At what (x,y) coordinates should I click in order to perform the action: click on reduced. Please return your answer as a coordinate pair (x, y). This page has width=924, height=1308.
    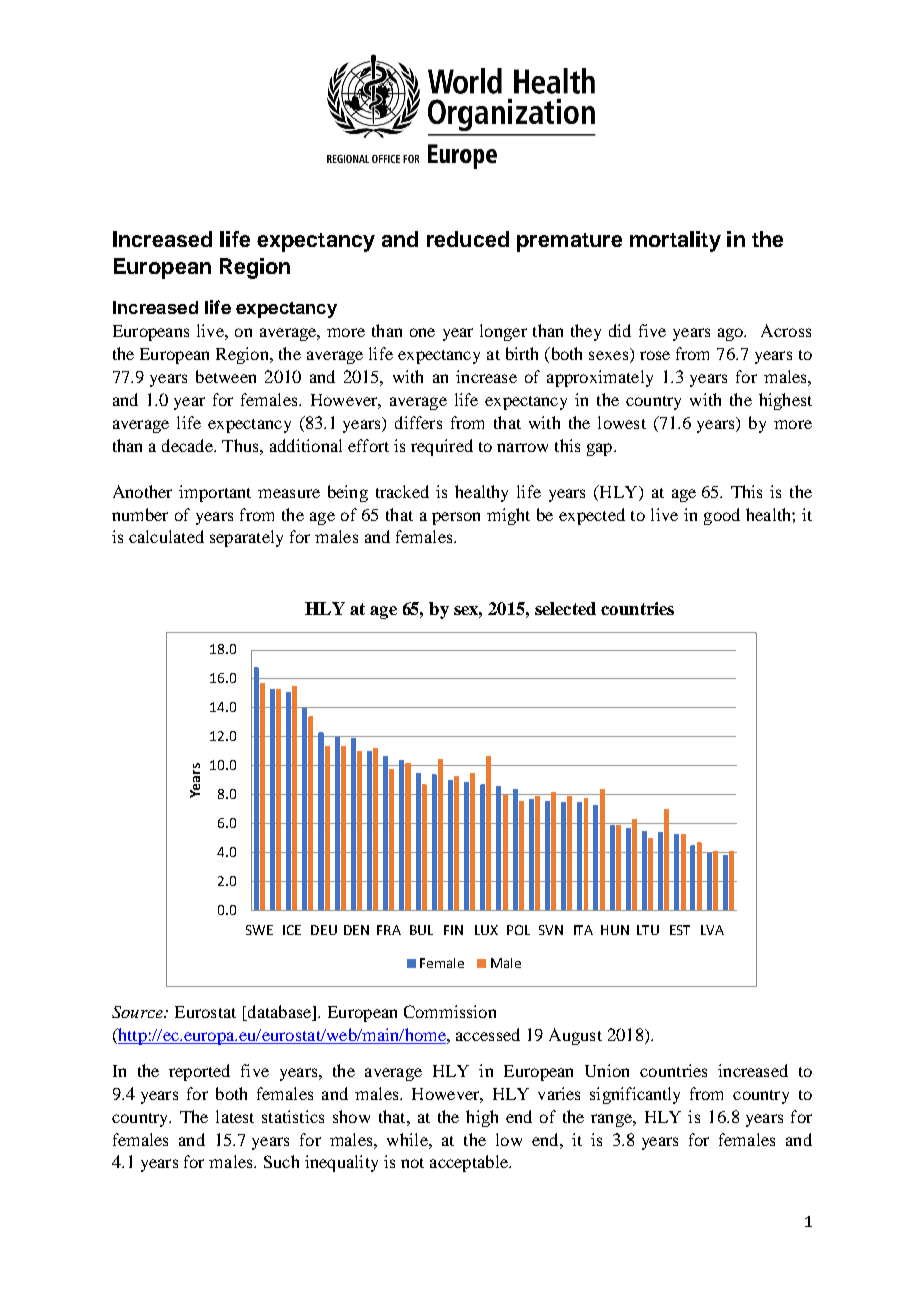
    Looking at the image, I should click on (468, 239).
